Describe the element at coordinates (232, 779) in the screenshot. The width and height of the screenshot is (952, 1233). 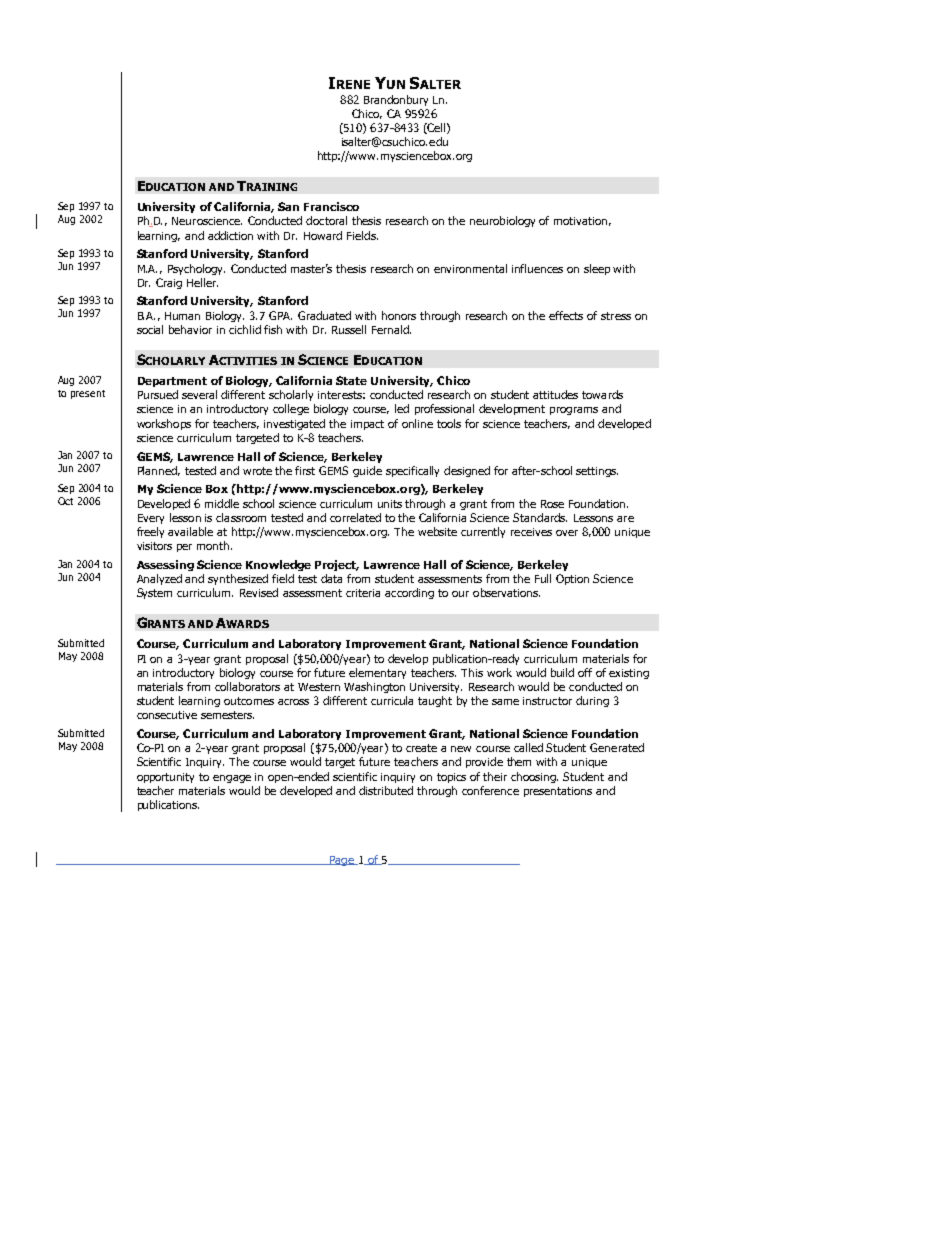
I see `engage` at that location.
